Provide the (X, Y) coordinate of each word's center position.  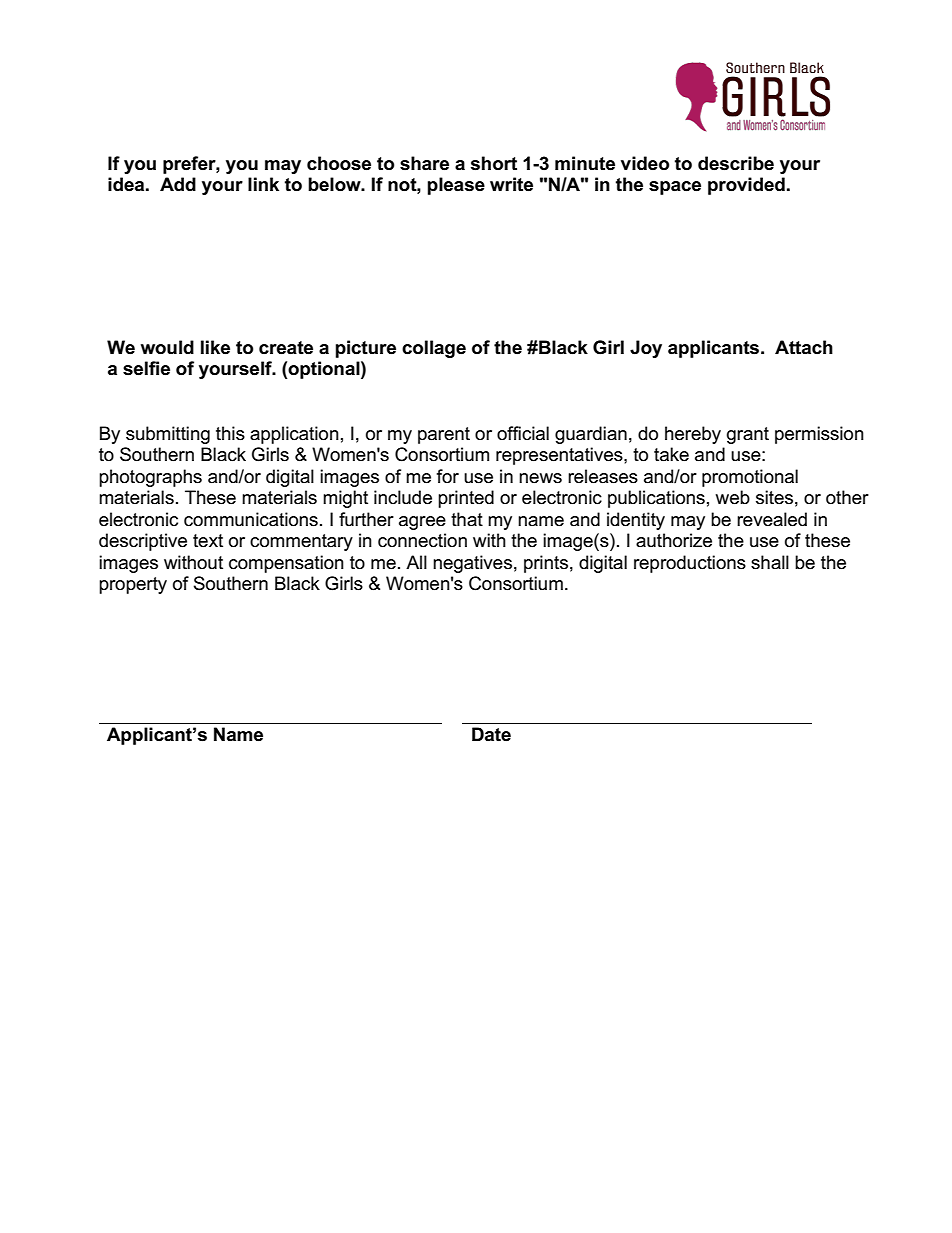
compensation (286, 564)
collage (434, 349)
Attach (804, 347)
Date (491, 734)
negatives (472, 564)
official (523, 433)
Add (178, 184)
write (511, 184)
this (230, 433)
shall (770, 562)
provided (746, 186)
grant (748, 435)
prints (546, 564)
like (215, 347)
